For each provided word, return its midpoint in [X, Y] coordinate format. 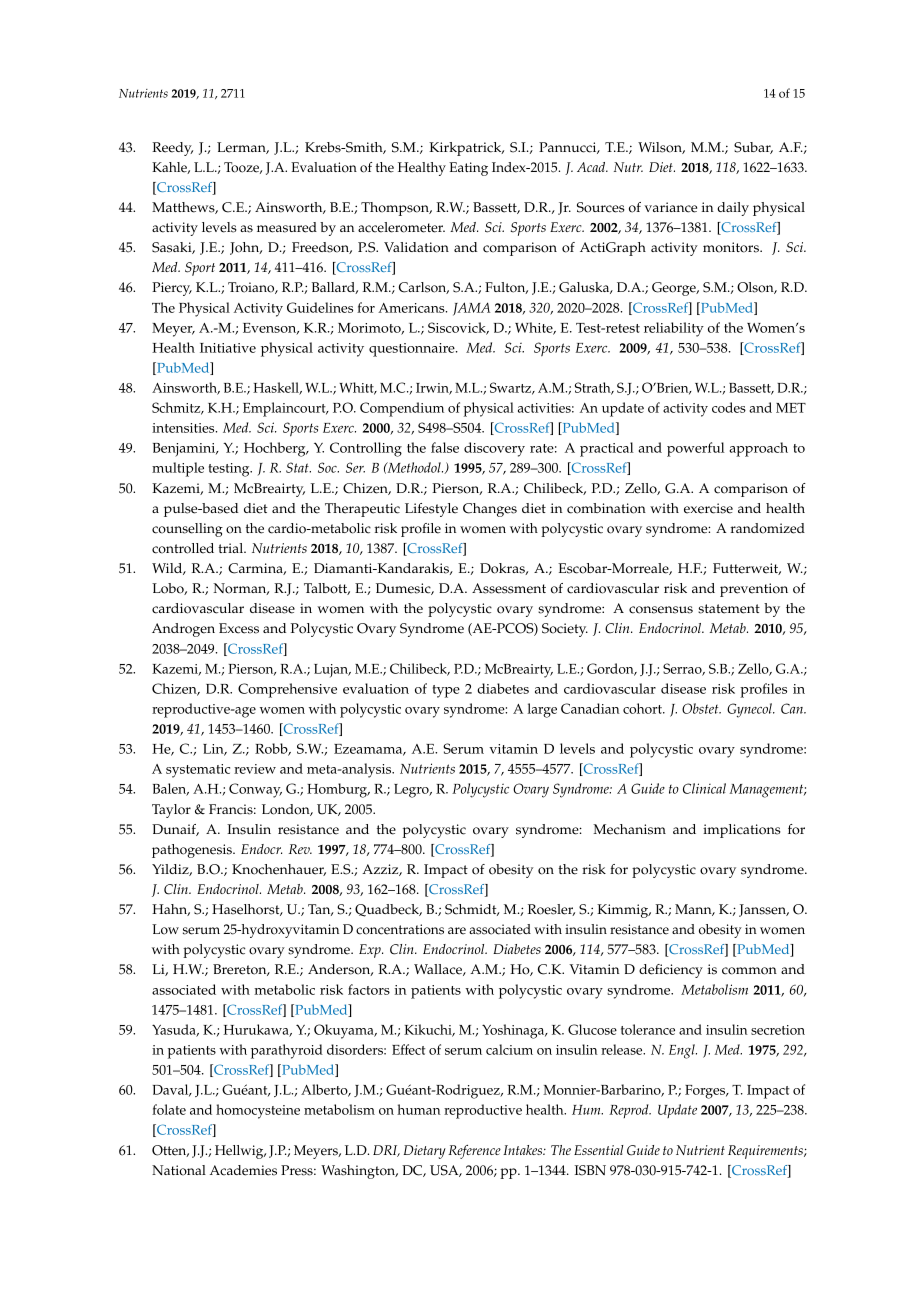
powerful [696, 449]
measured [287, 227]
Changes [490, 510]
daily [733, 209]
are [457, 931]
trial [231, 548]
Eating [468, 169]
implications [742, 831]
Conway [255, 790]
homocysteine [258, 1111]
